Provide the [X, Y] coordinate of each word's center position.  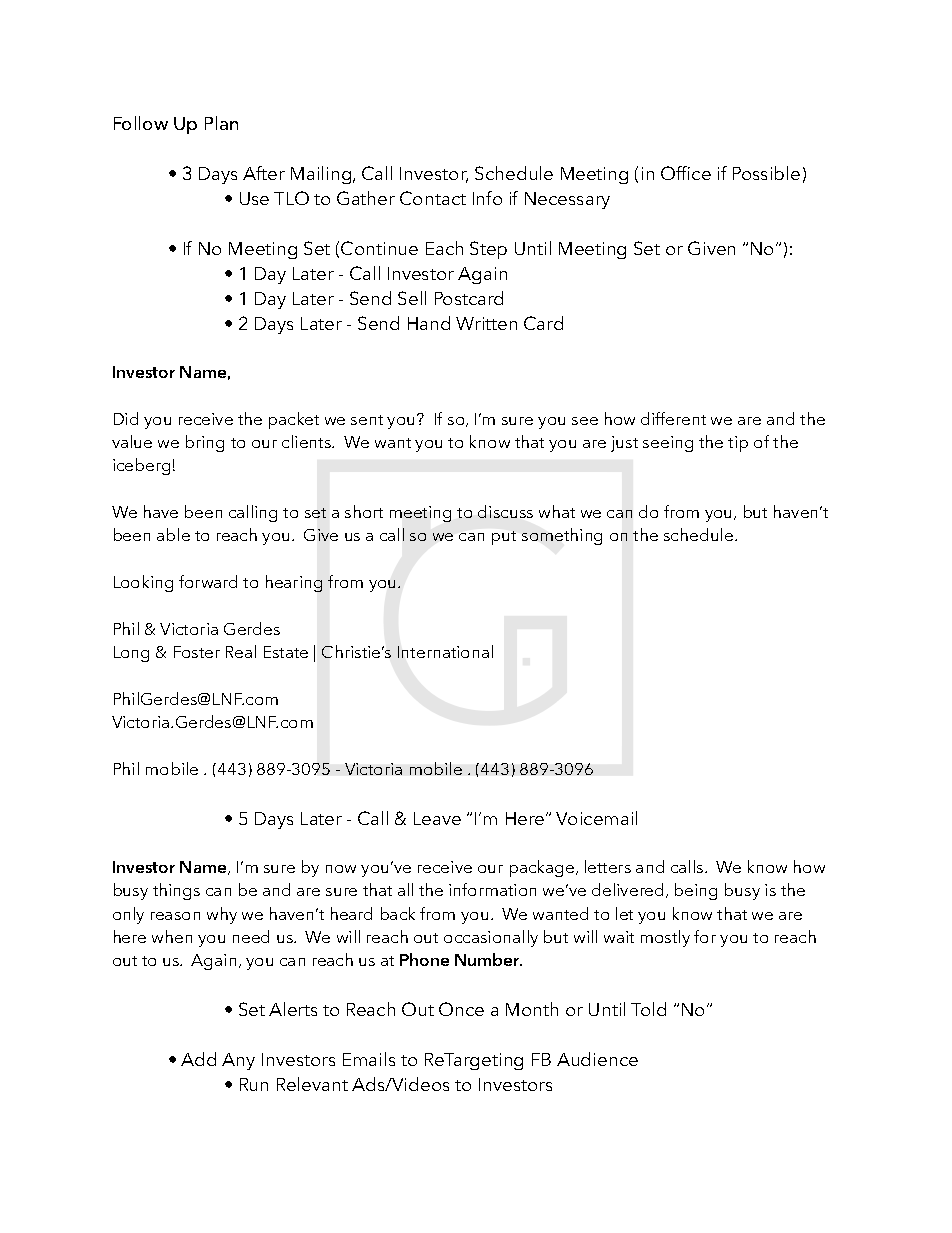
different [673, 418]
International [445, 651]
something [562, 536]
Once [461, 1009]
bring [205, 443]
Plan [221, 123]
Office [686, 173]
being [696, 891]
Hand [429, 323]
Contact [433, 198]
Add [198, 1059]
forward [208, 581]
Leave [437, 818]
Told [648, 1009]
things [176, 891]
